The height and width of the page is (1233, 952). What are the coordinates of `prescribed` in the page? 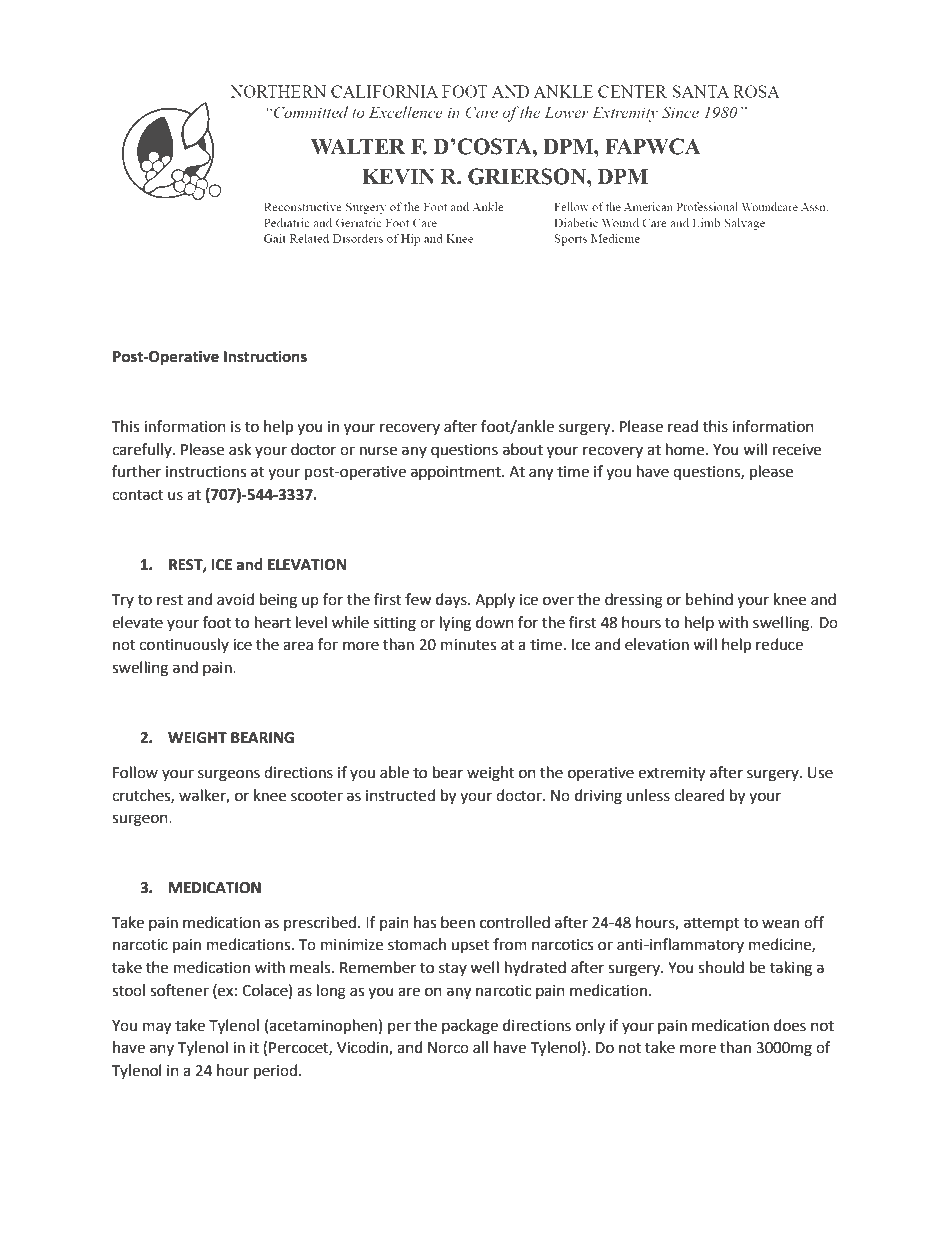 It's located at (320, 923).
